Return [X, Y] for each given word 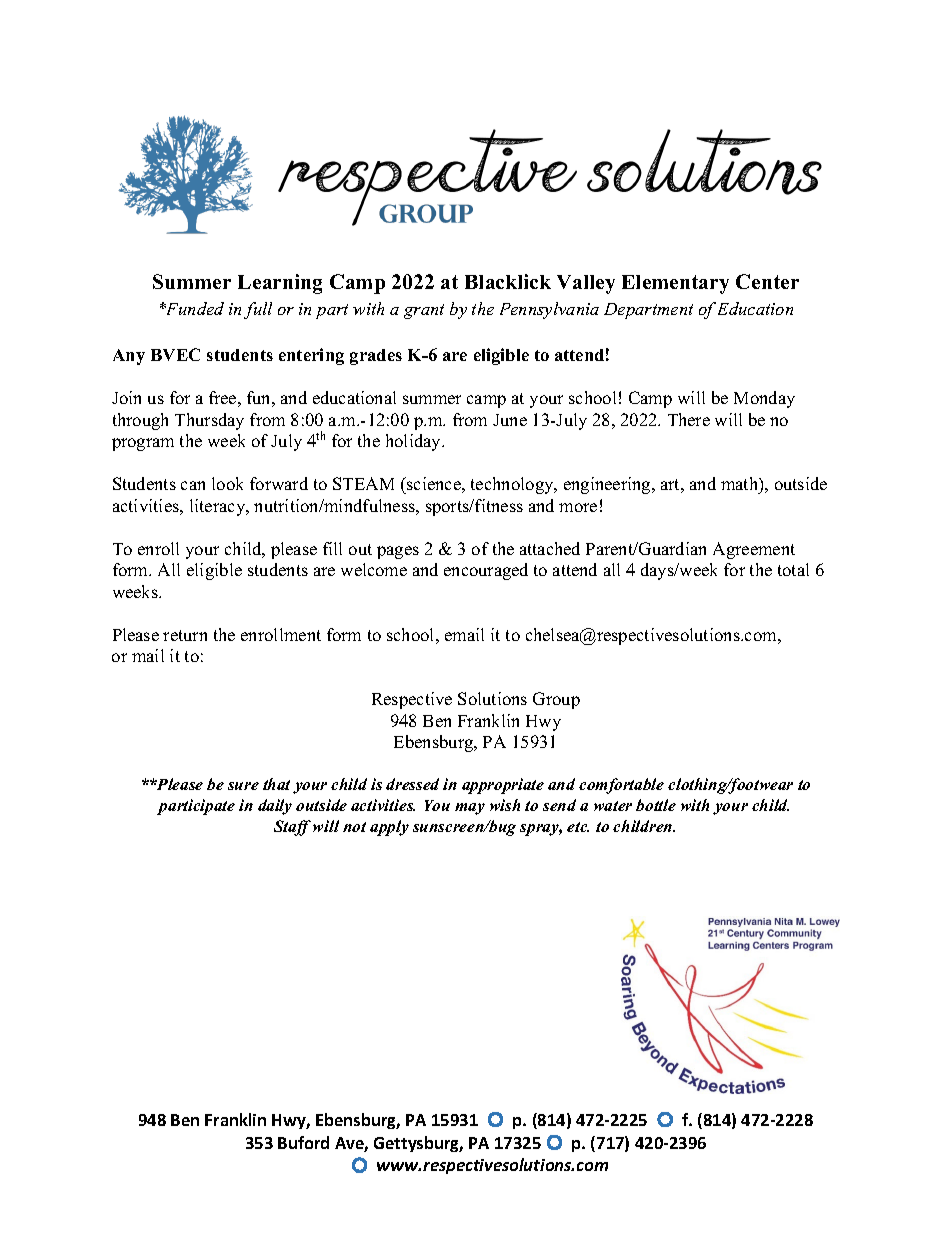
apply [389, 828]
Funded [194, 308]
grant [424, 311]
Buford [303, 1142]
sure [243, 786]
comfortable [621, 786]
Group [556, 700]
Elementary [675, 284]
